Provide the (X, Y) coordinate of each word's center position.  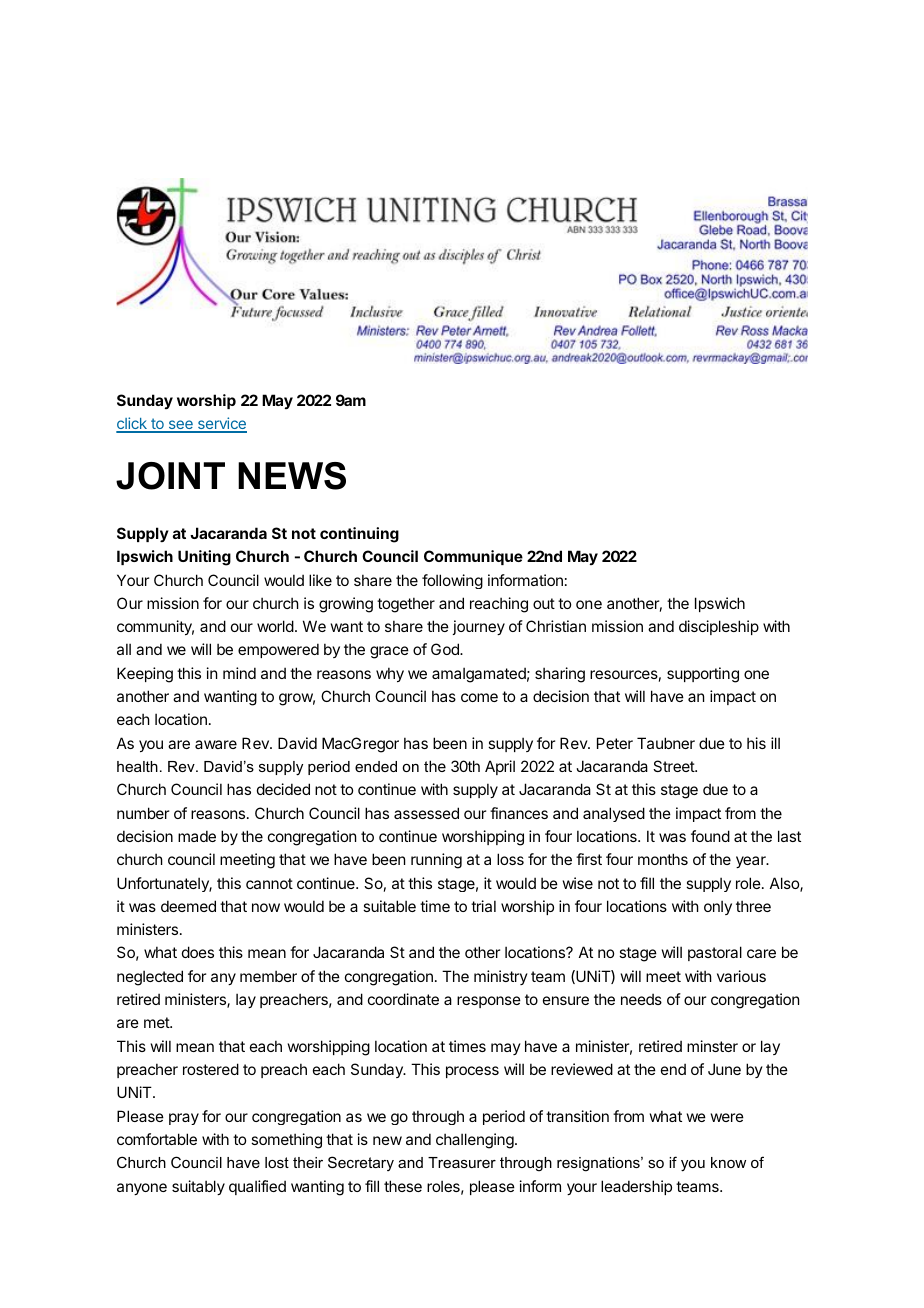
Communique (473, 557)
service (221, 424)
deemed (188, 906)
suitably (198, 1187)
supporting (703, 675)
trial (483, 906)
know (728, 1162)
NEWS (292, 476)
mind (239, 673)
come (479, 697)
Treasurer (462, 1162)
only (718, 907)
